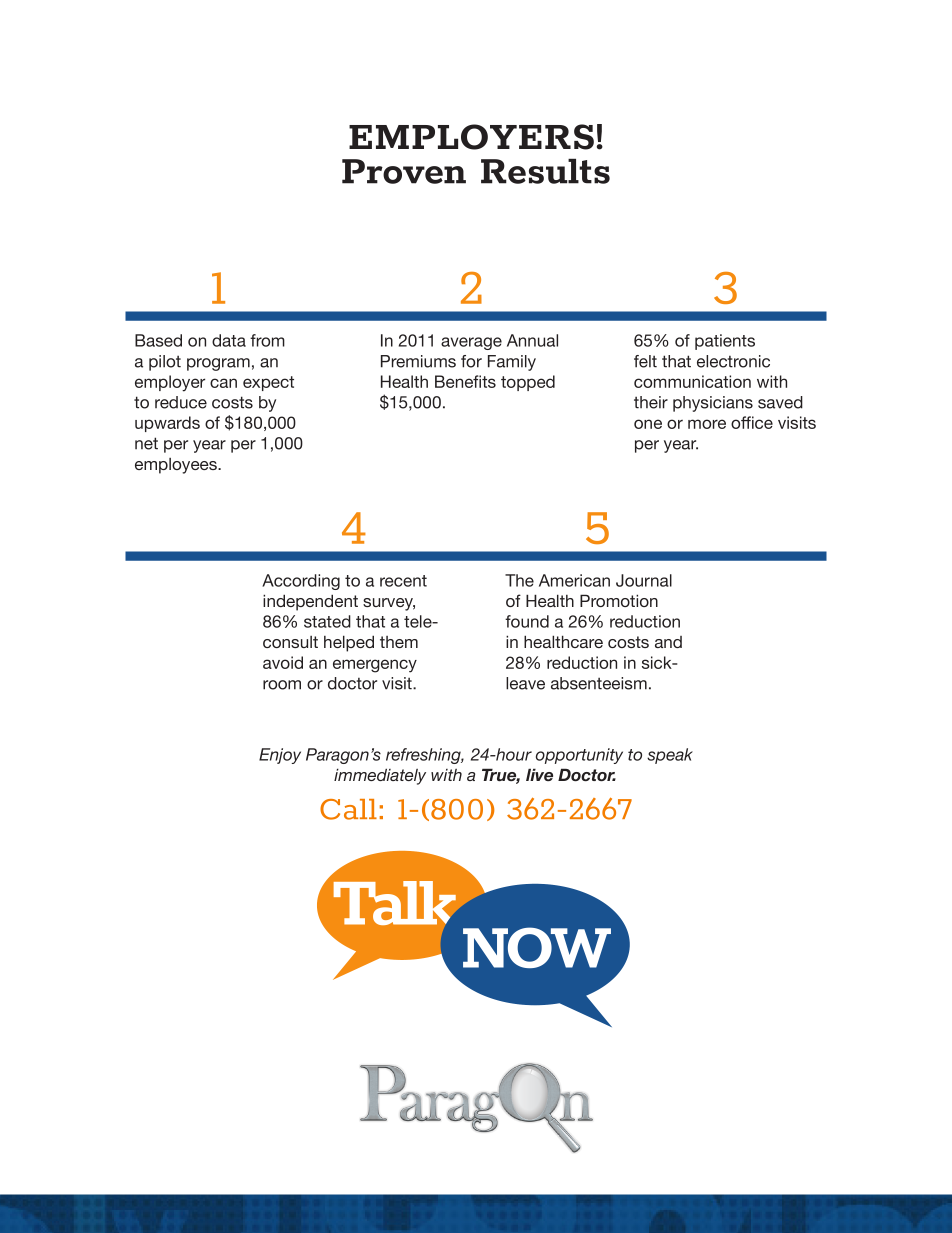 The image size is (952, 1233). What do you see at coordinates (403, 581) in the document?
I see `recent` at bounding box center [403, 581].
